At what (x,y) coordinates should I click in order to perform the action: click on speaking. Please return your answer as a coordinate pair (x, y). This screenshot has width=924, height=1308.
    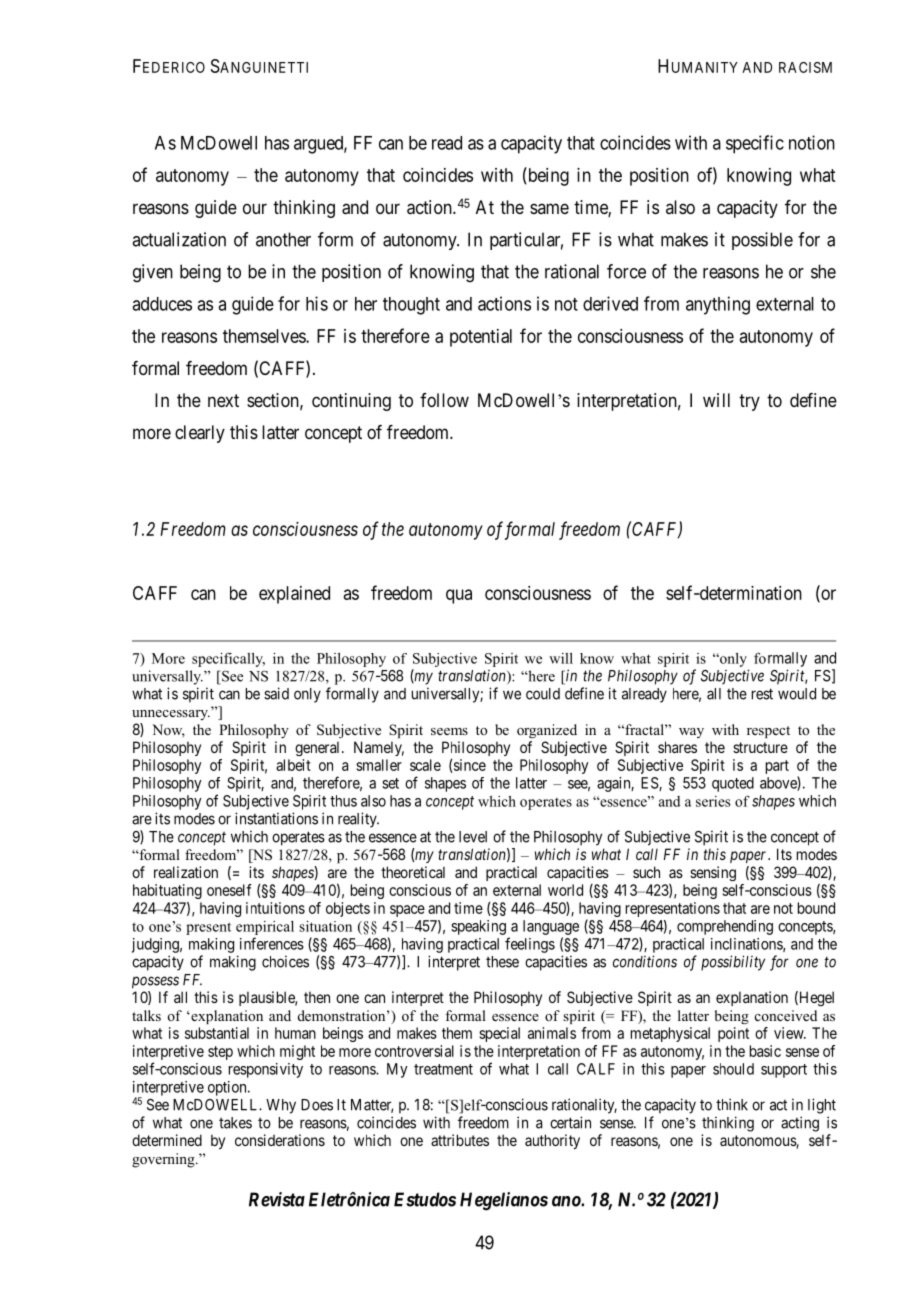
    Looking at the image, I should click on (478, 927).
